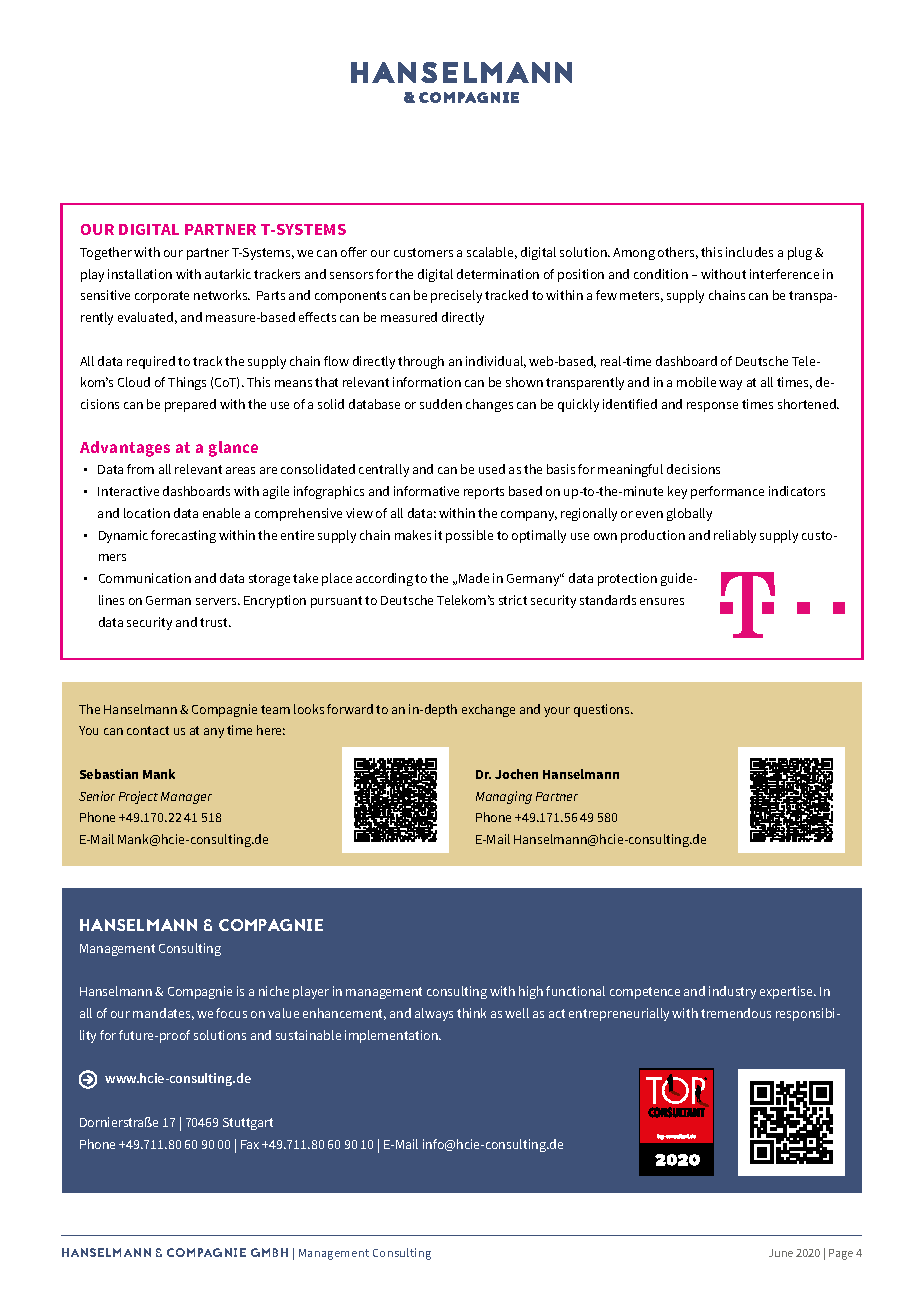 This image has width=924, height=1308. What do you see at coordinates (662, 601) in the image?
I see `ensures` at bounding box center [662, 601].
